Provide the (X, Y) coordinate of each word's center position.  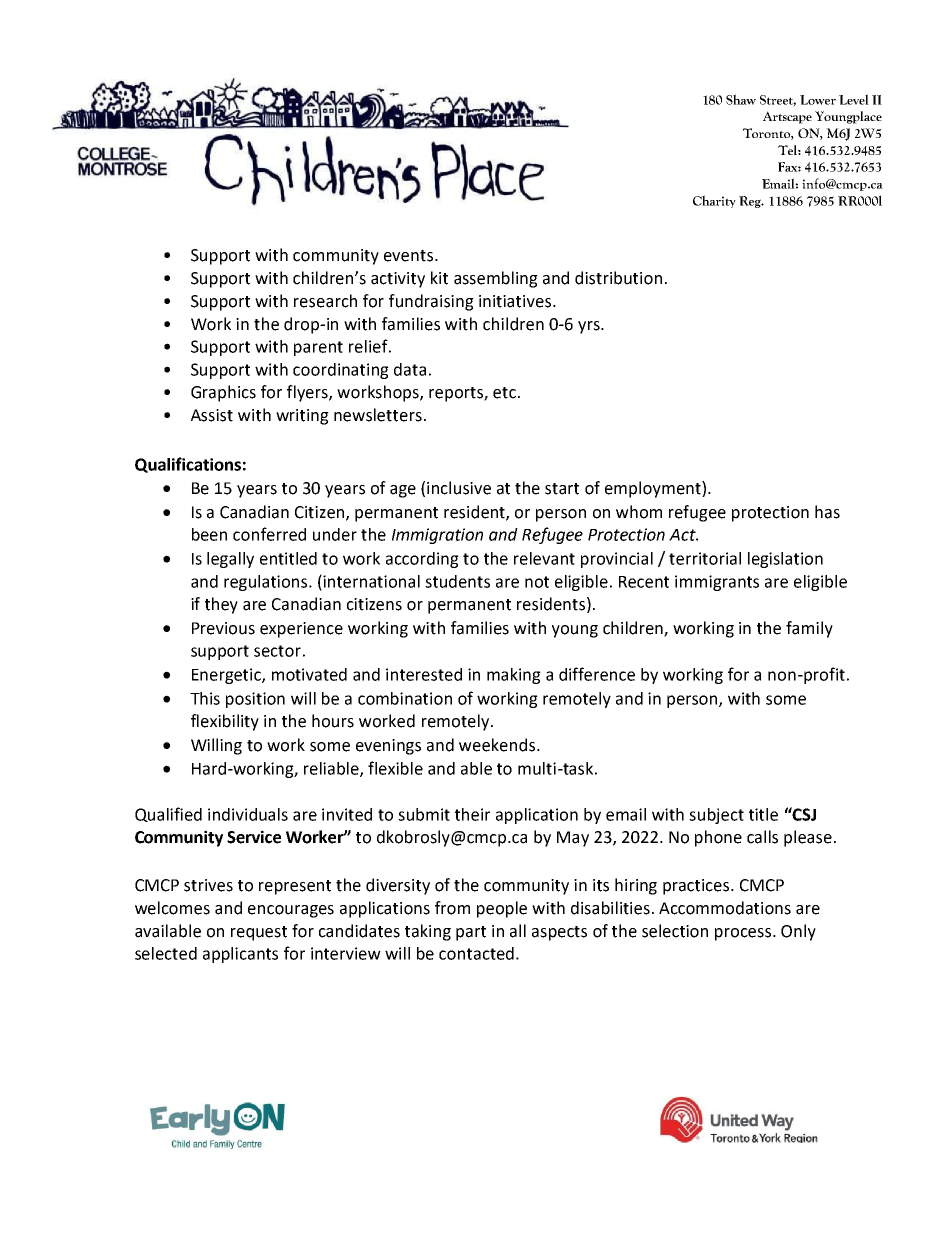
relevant (544, 558)
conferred (269, 534)
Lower (818, 100)
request (259, 933)
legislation (785, 560)
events (410, 256)
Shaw (741, 99)
